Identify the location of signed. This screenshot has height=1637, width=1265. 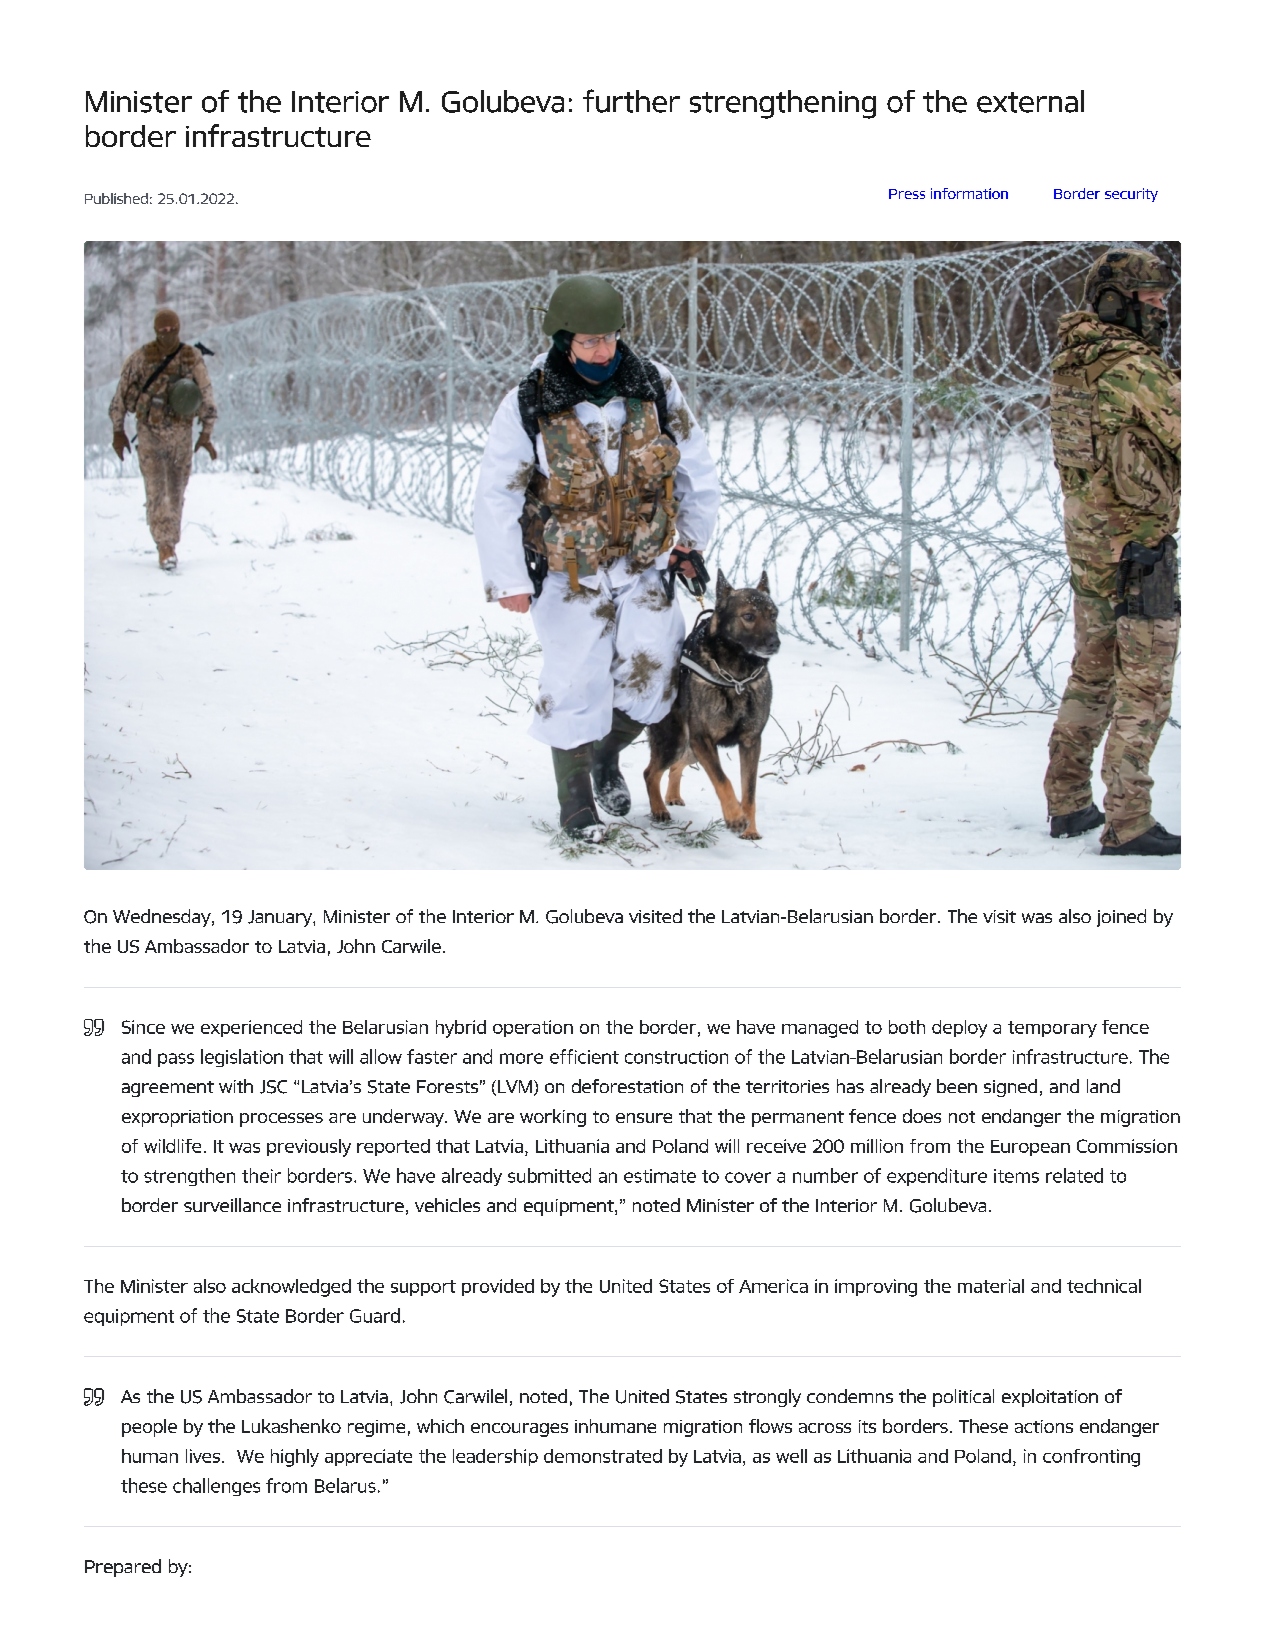
(1010, 1088).
